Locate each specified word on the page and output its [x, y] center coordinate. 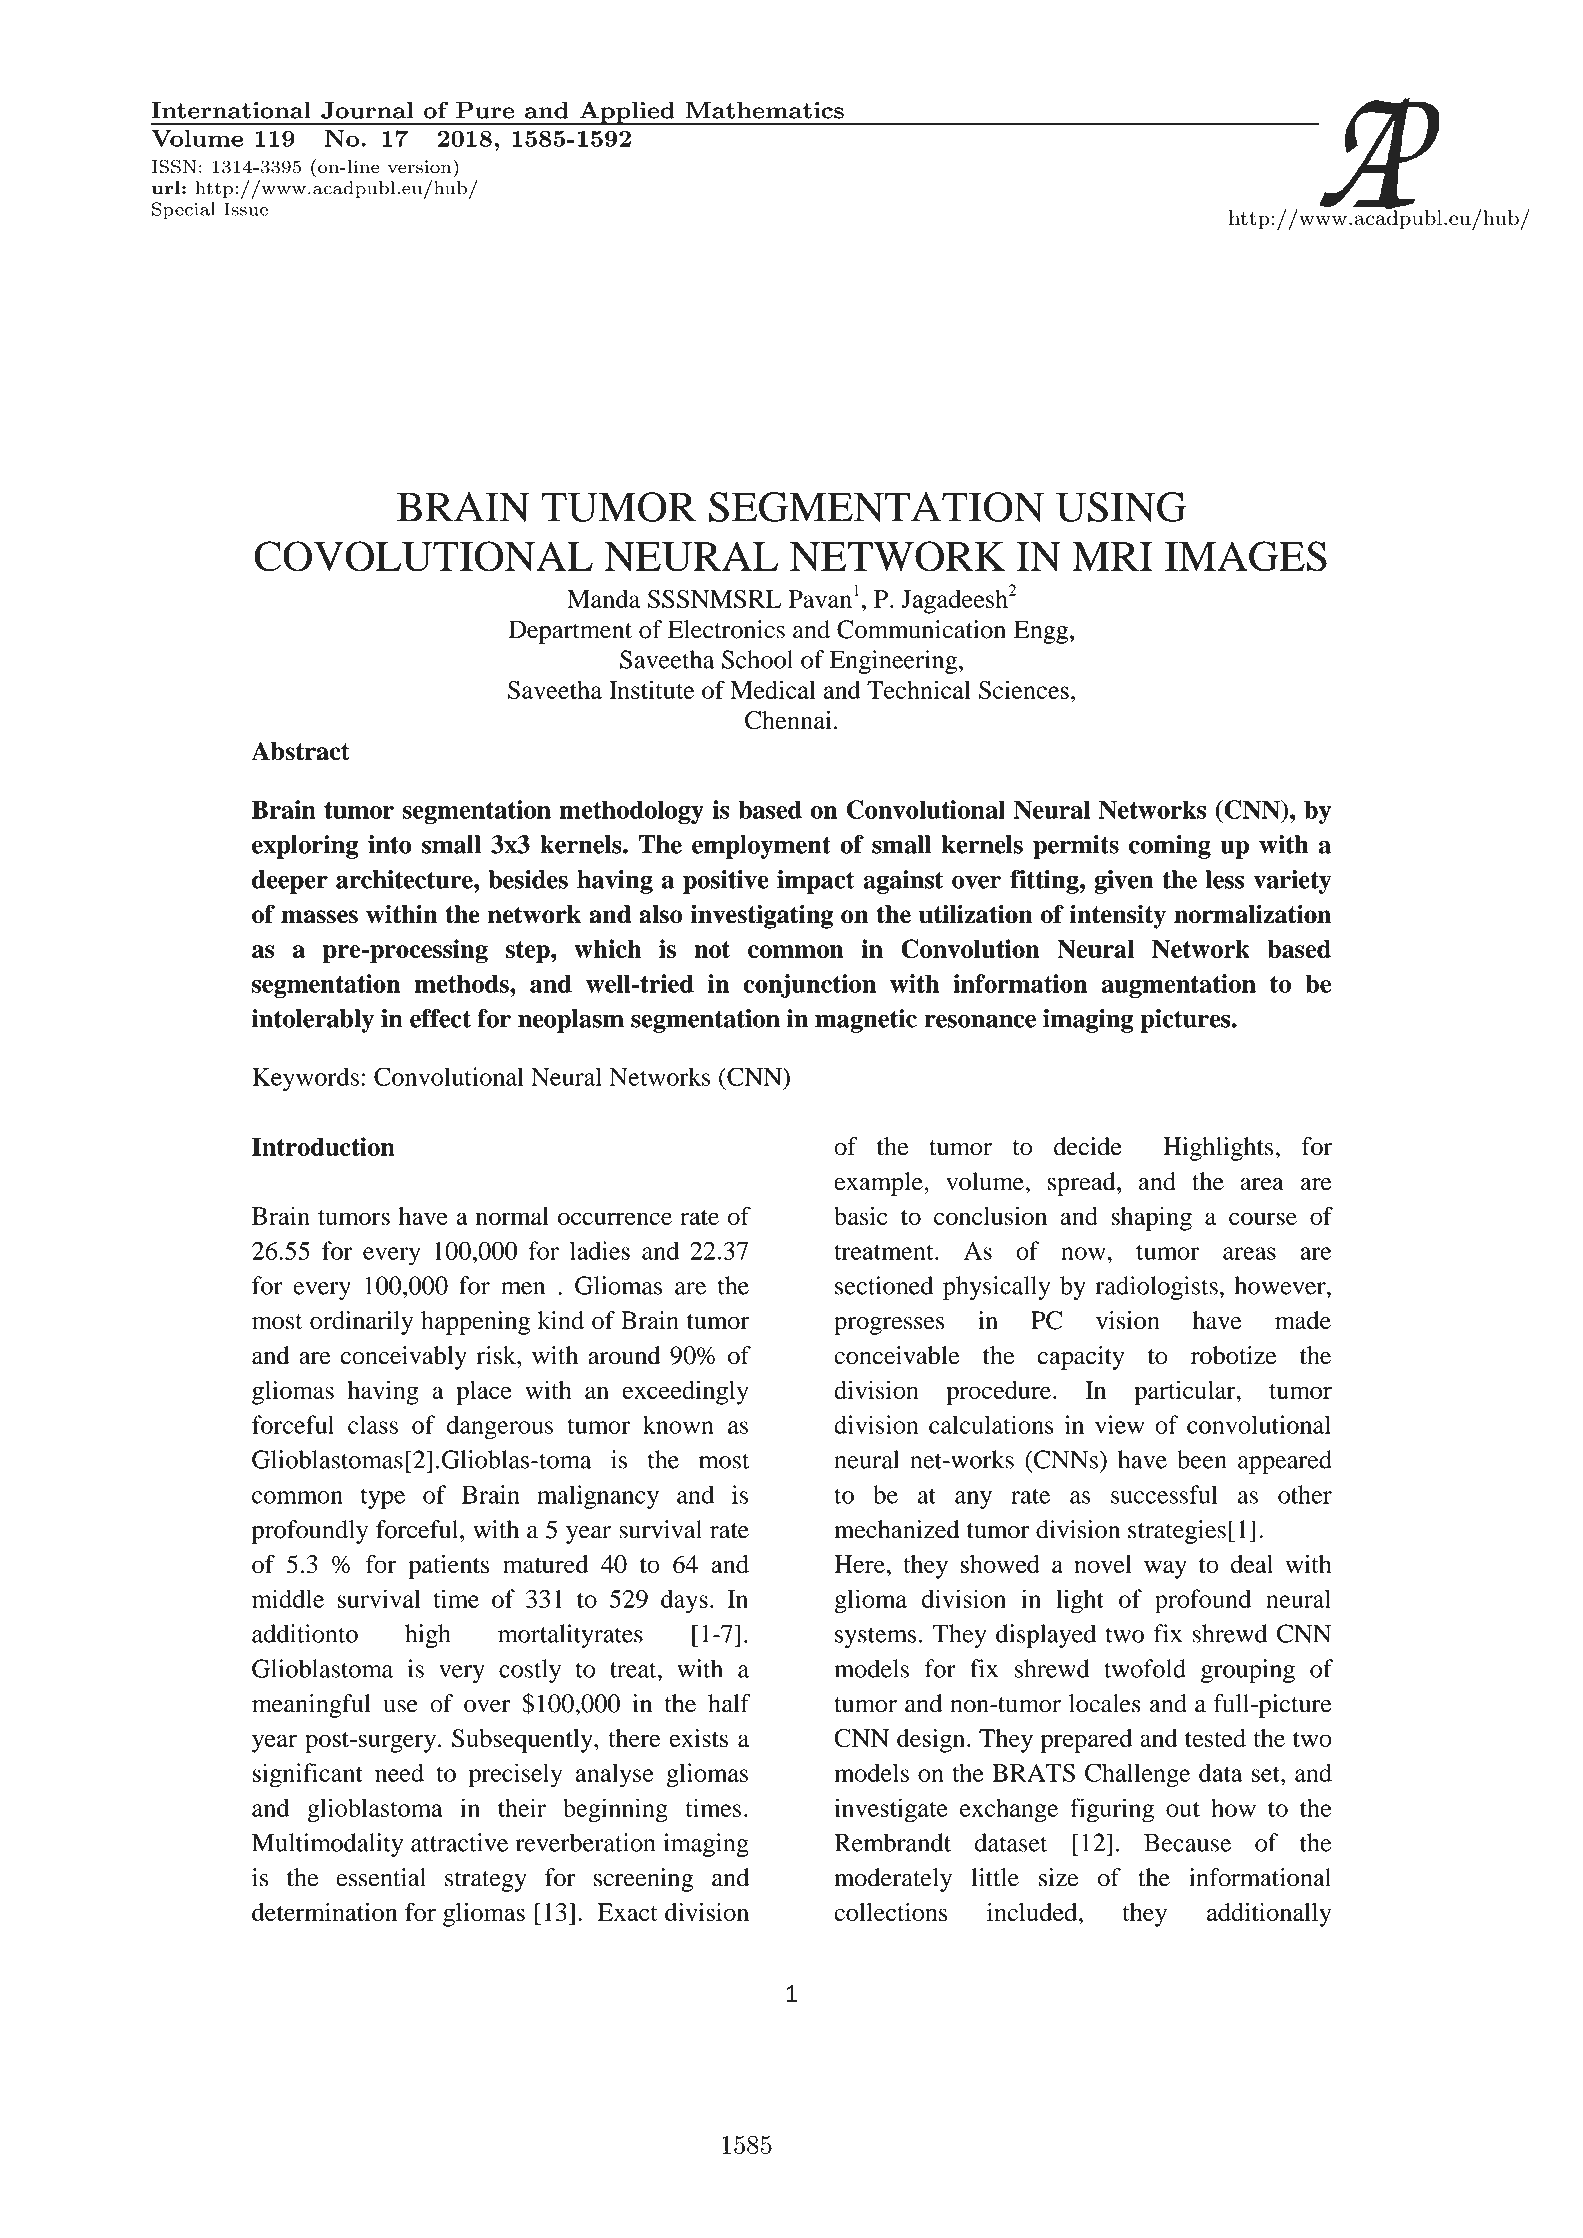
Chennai [788, 720]
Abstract [300, 751]
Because [1187, 1842]
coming [1170, 847]
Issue [246, 209]
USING [1121, 507]
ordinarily [361, 1323]
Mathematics [765, 110]
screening [644, 1880]
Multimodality [327, 1845]
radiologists [1157, 1288]
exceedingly [685, 1392]
